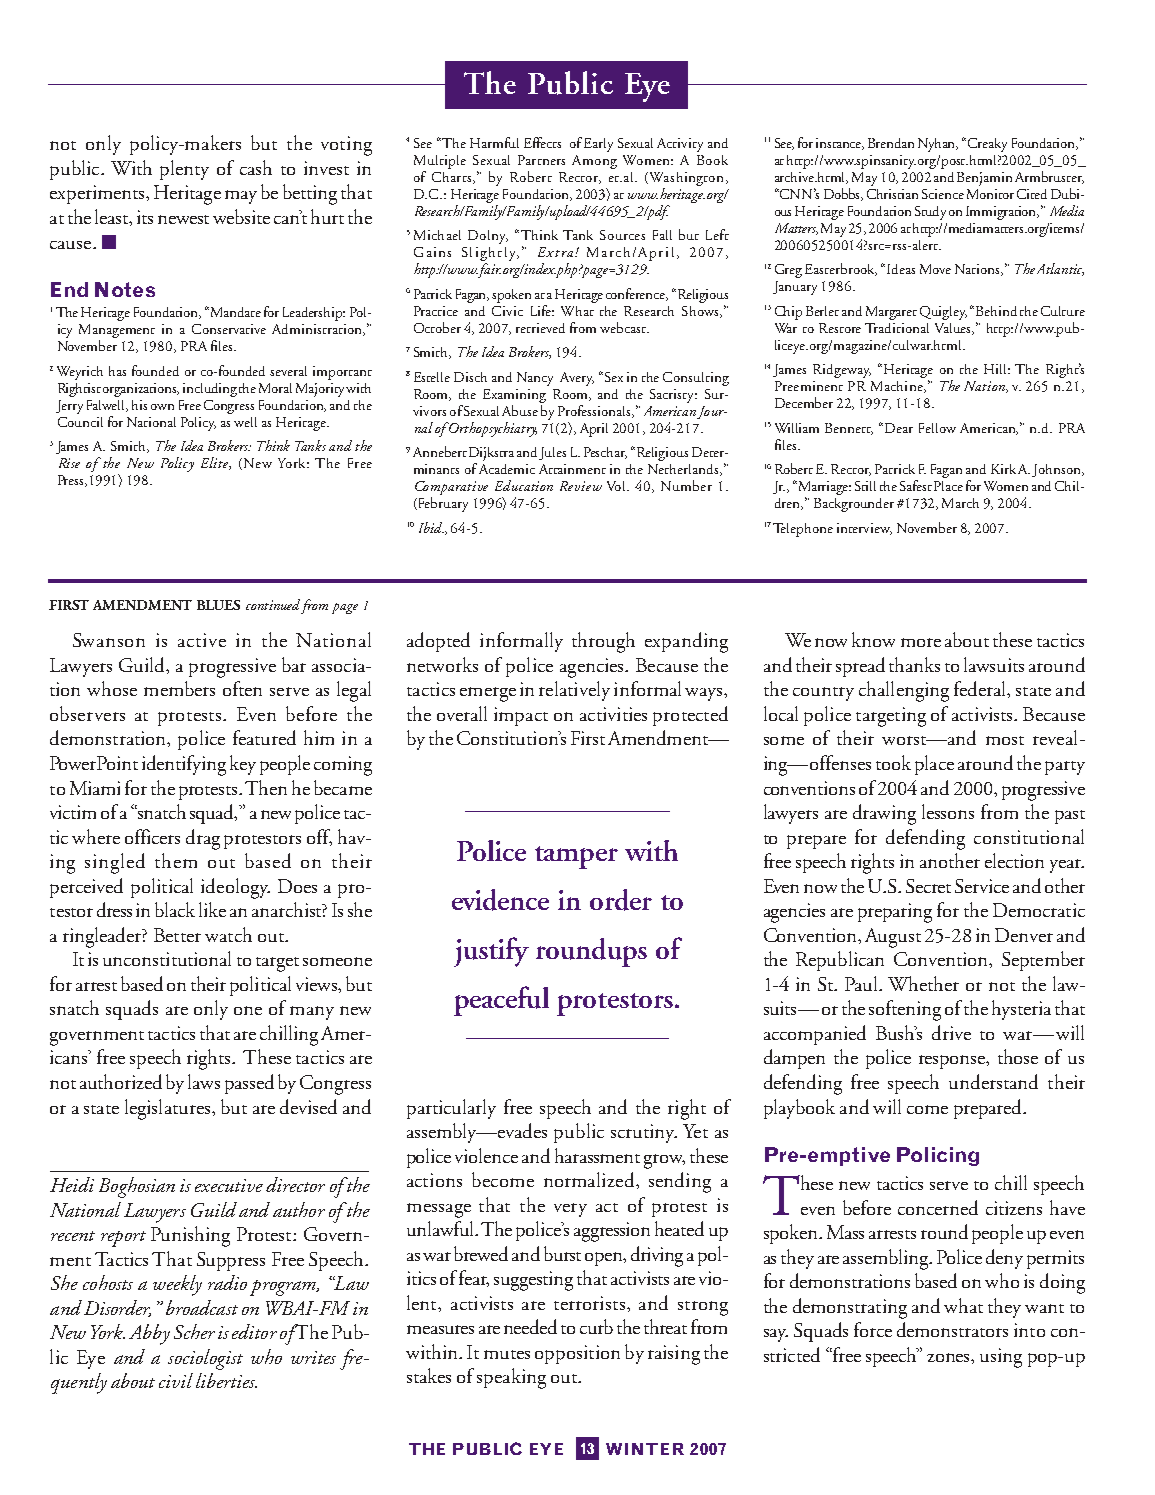 The image size is (1155, 1495). Describe the element at coordinates (581, 486) in the page. I see `Review` at that location.
